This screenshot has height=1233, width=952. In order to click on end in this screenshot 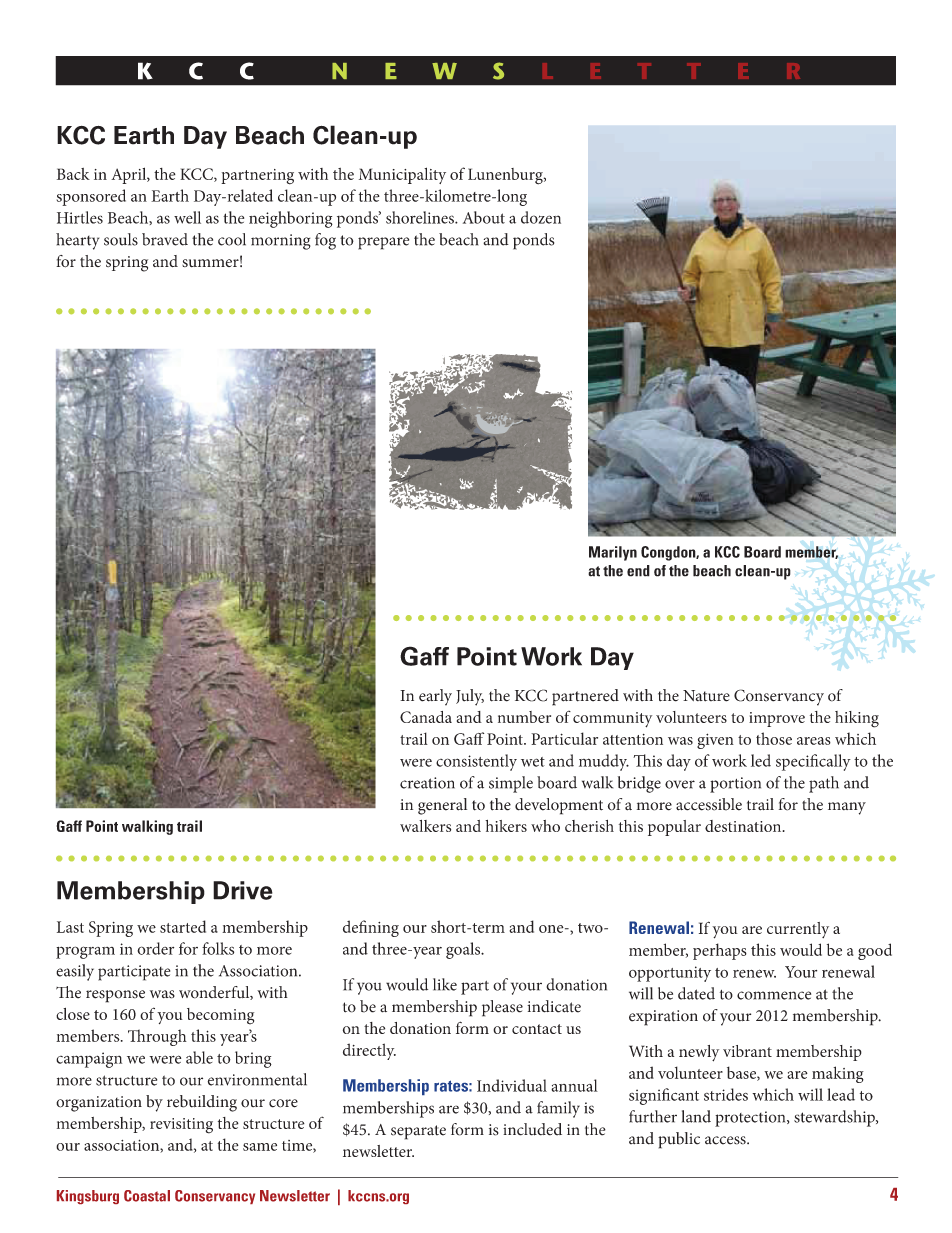, I will do `click(638, 571)`.
